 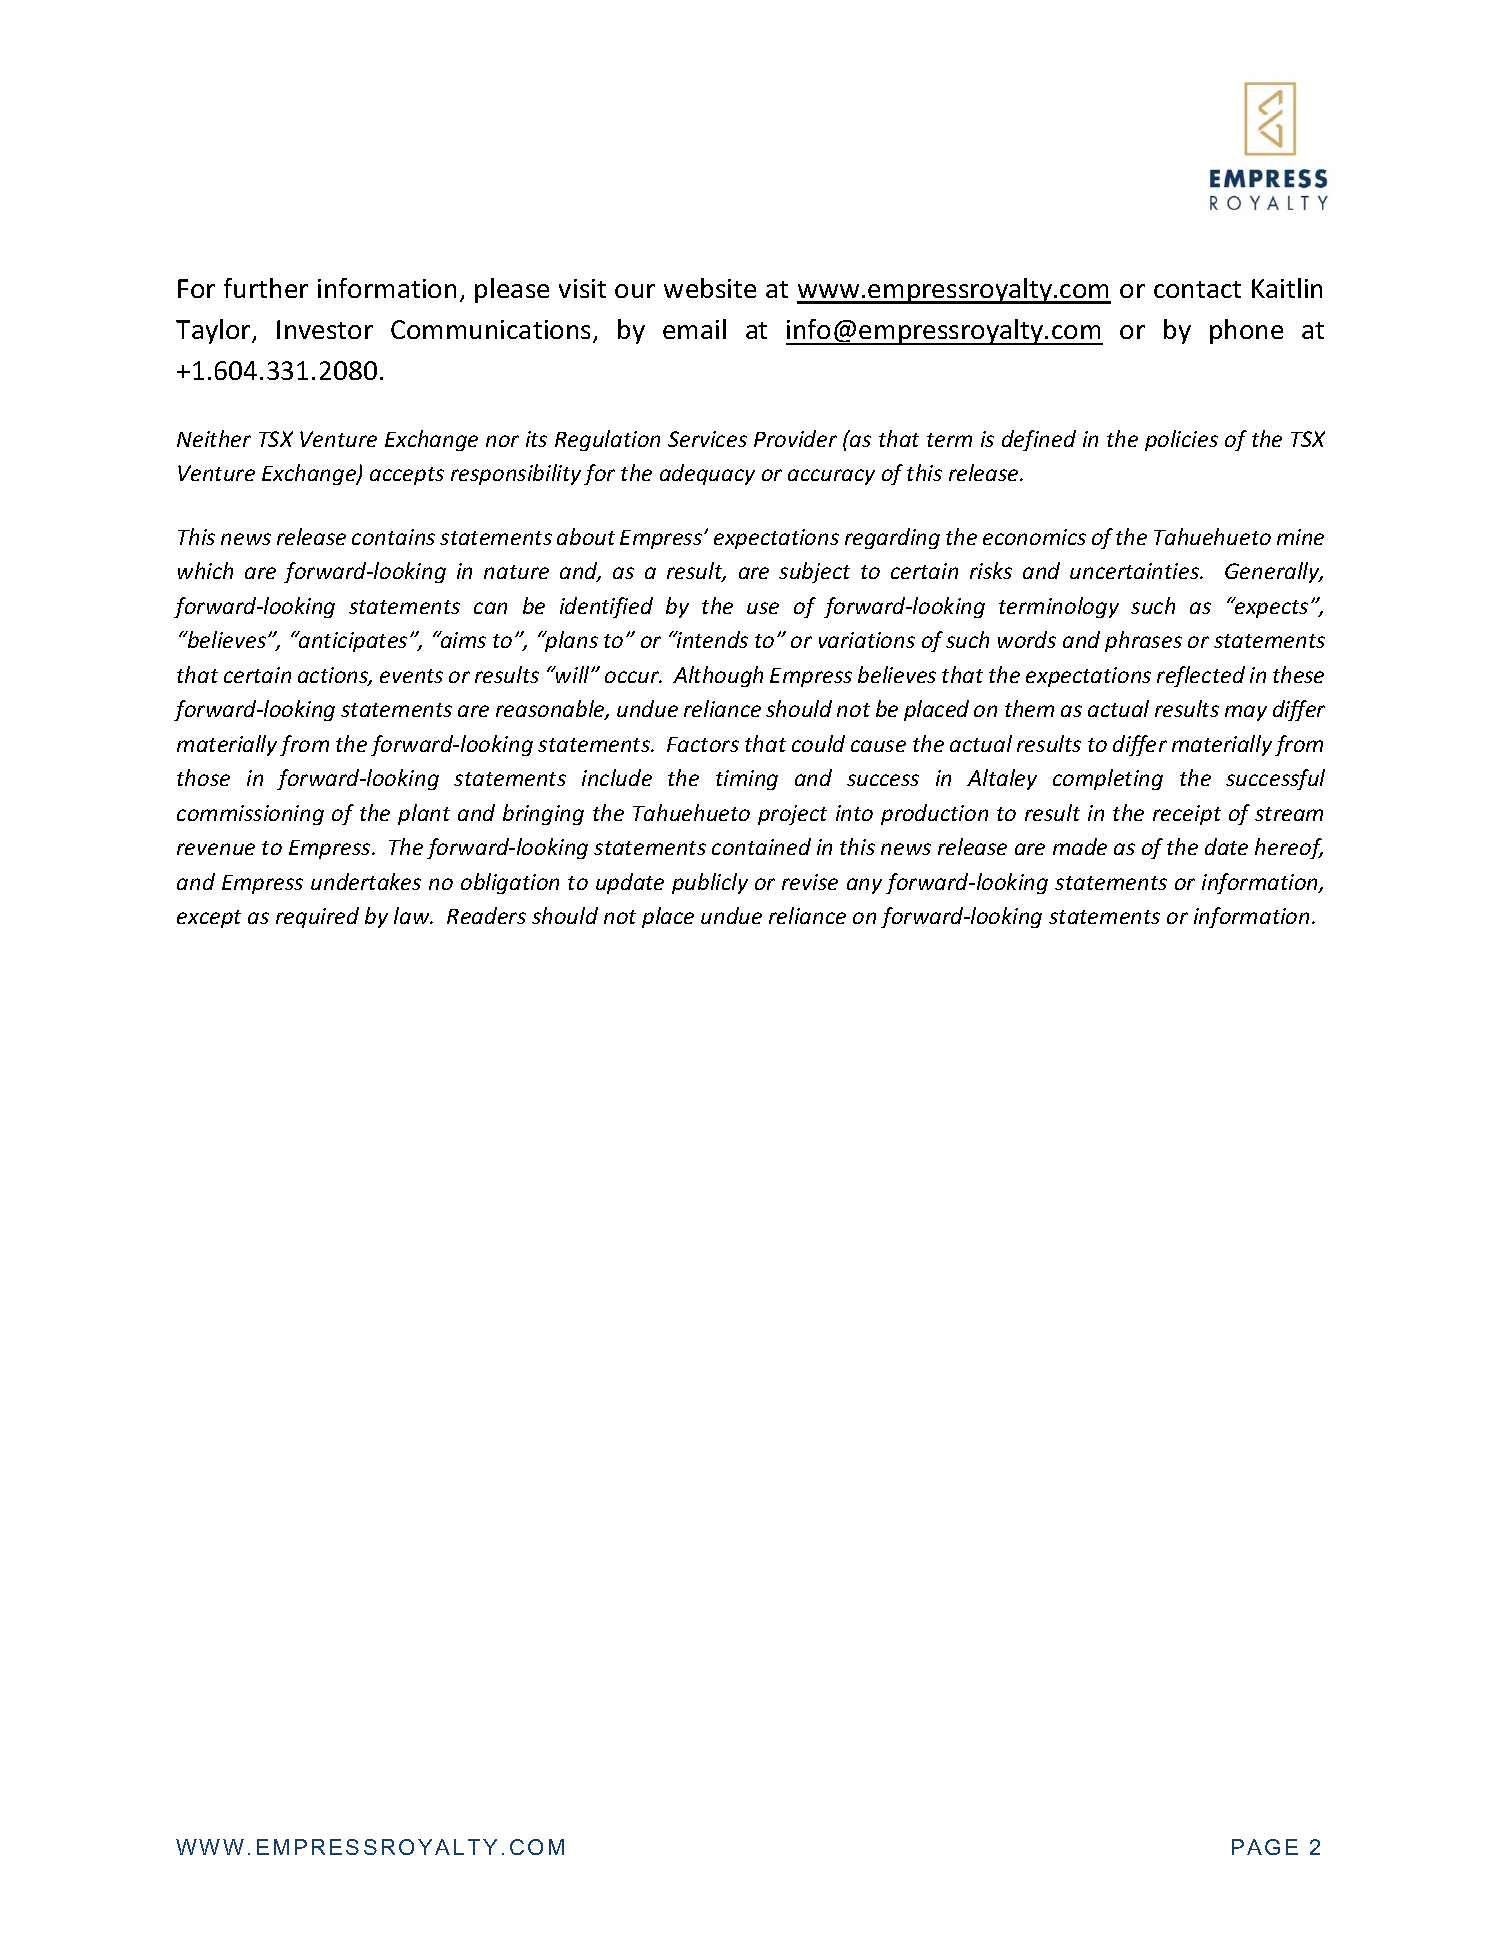 I want to click on contact, so click(x=1197, y=289).
